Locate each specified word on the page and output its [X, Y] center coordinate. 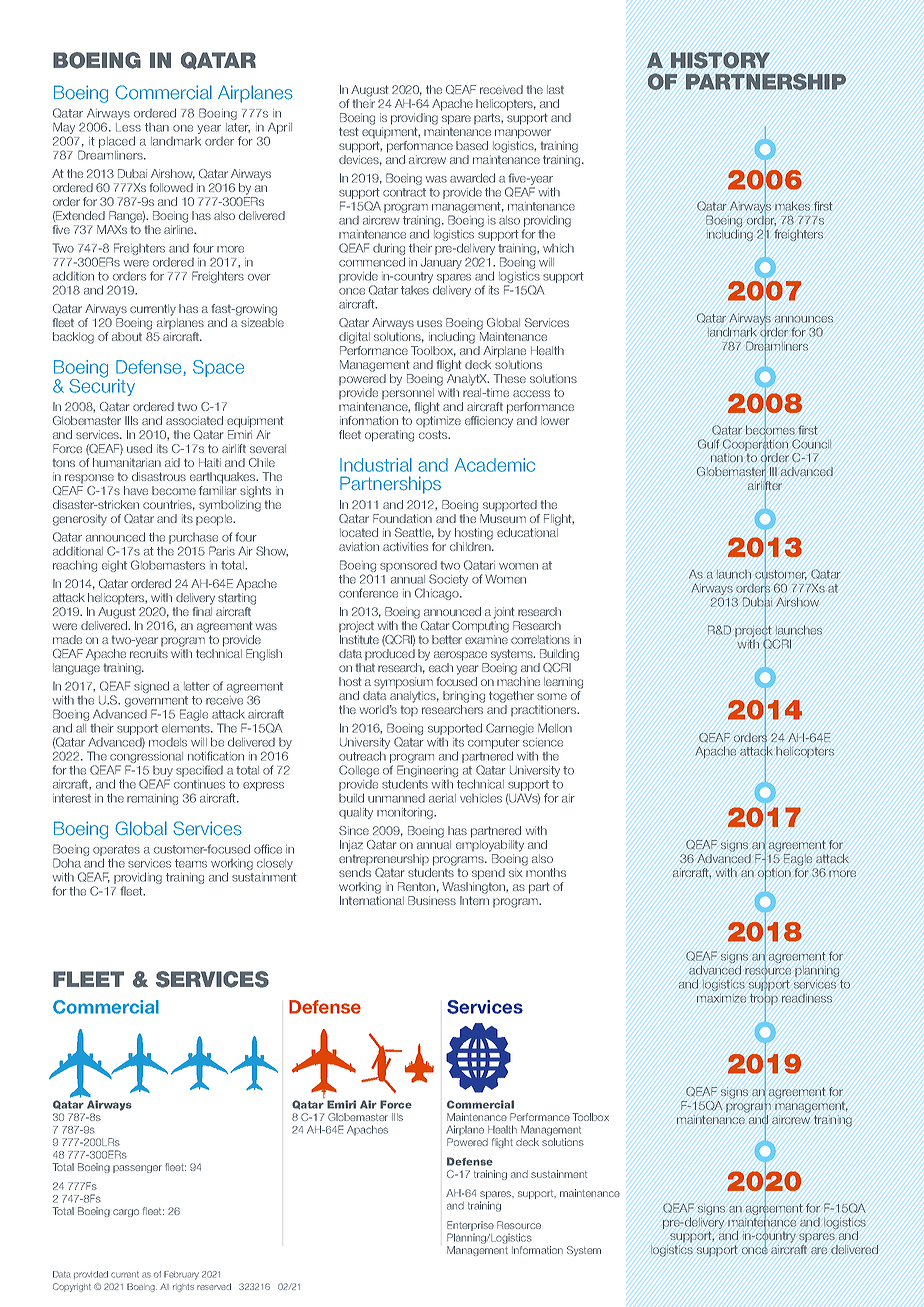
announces [804, 319]
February [181, 1275]
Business [432, 900]
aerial [442, 798]
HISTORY [720, 60]
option [774, 874]
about [127, 336]
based [472, 145]
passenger [137, 1169]
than [157, 127]
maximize [721, 998]
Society [448, 580]
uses [429, 323]
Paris [222, 551]
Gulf [709, 444]
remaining [152, 799]
